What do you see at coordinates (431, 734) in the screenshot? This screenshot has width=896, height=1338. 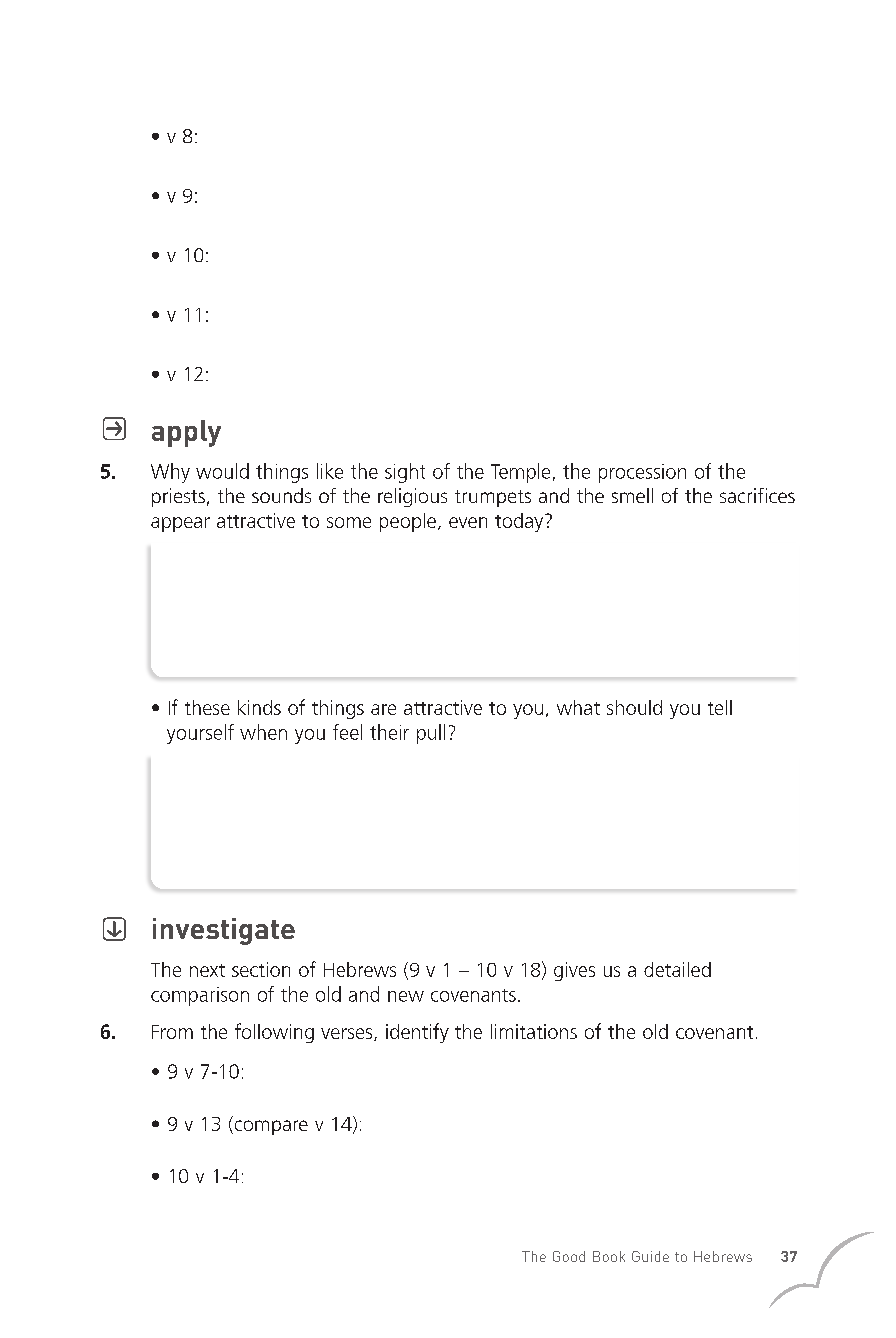 I see `pull` at bounding box center [431, 734].
